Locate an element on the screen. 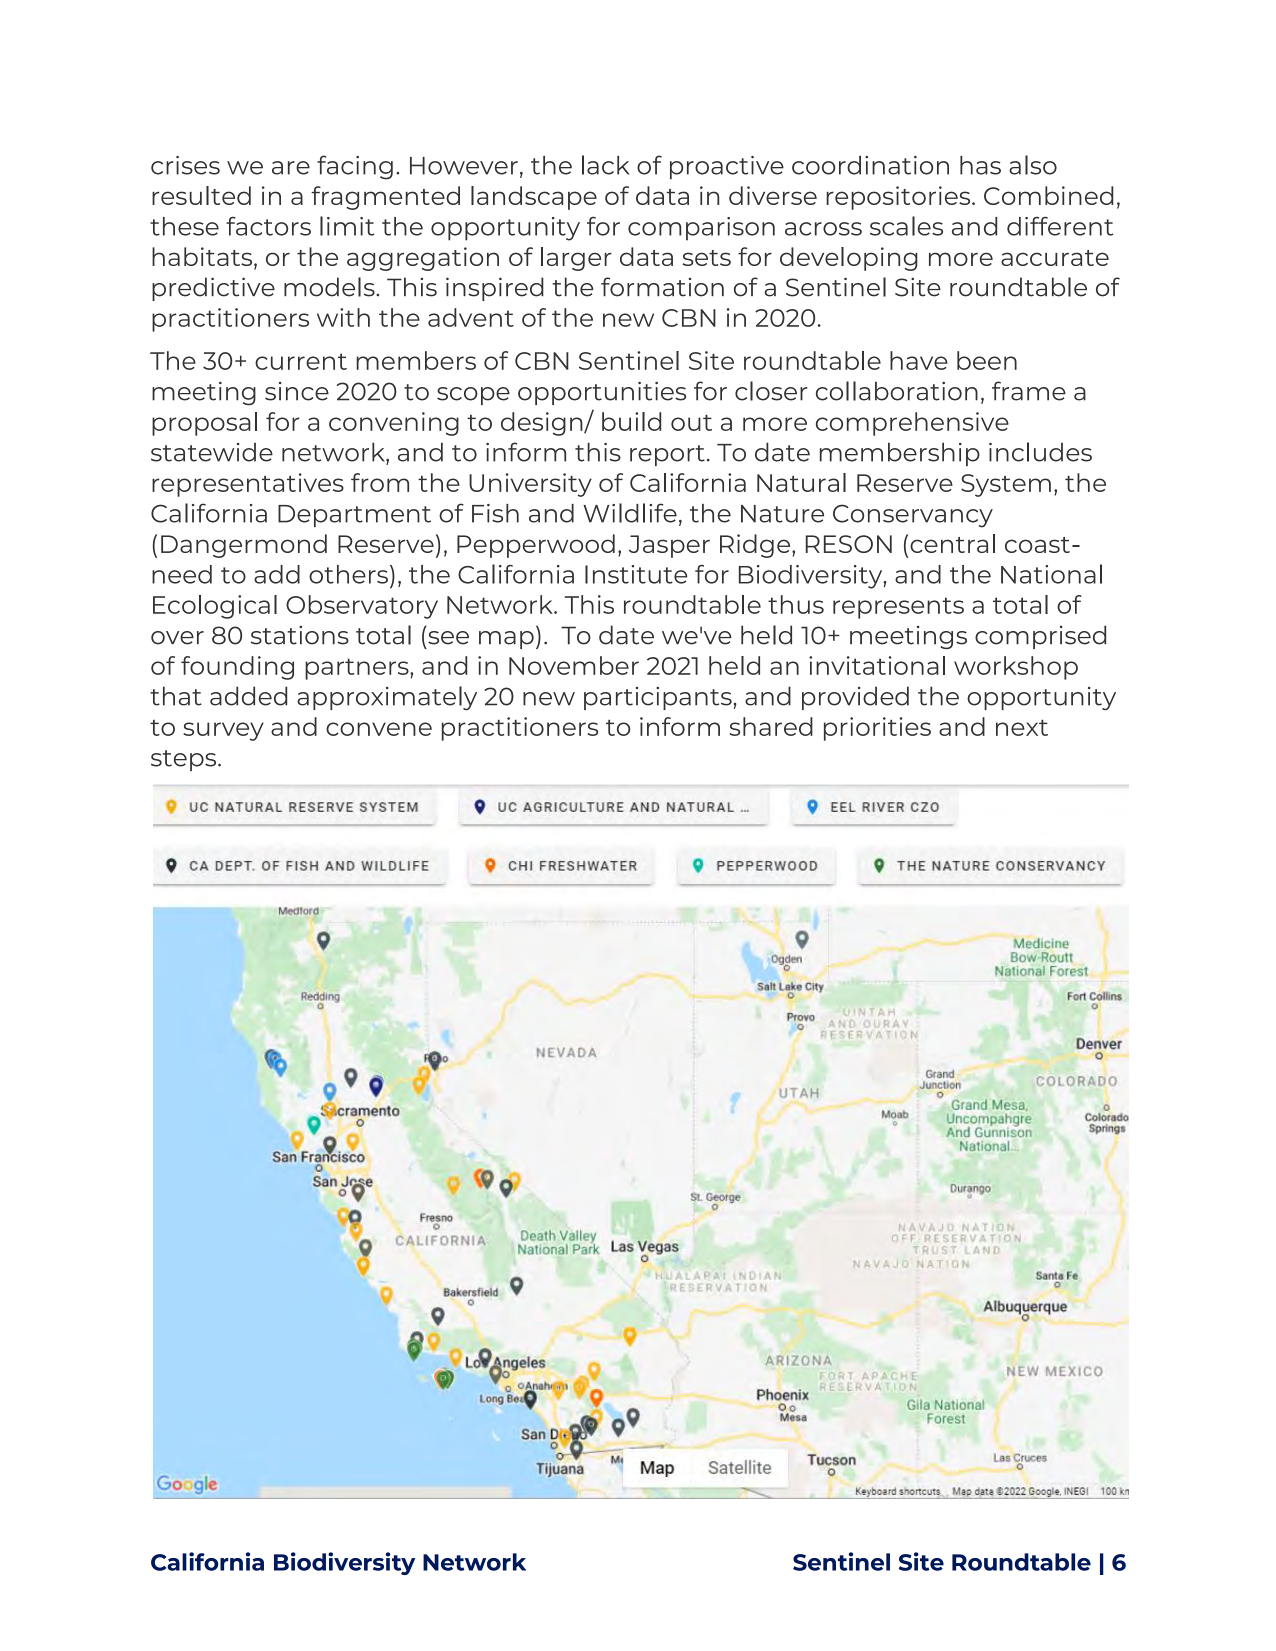 The image size is (1276, 1651). current is located at coordinates (301, 361).
